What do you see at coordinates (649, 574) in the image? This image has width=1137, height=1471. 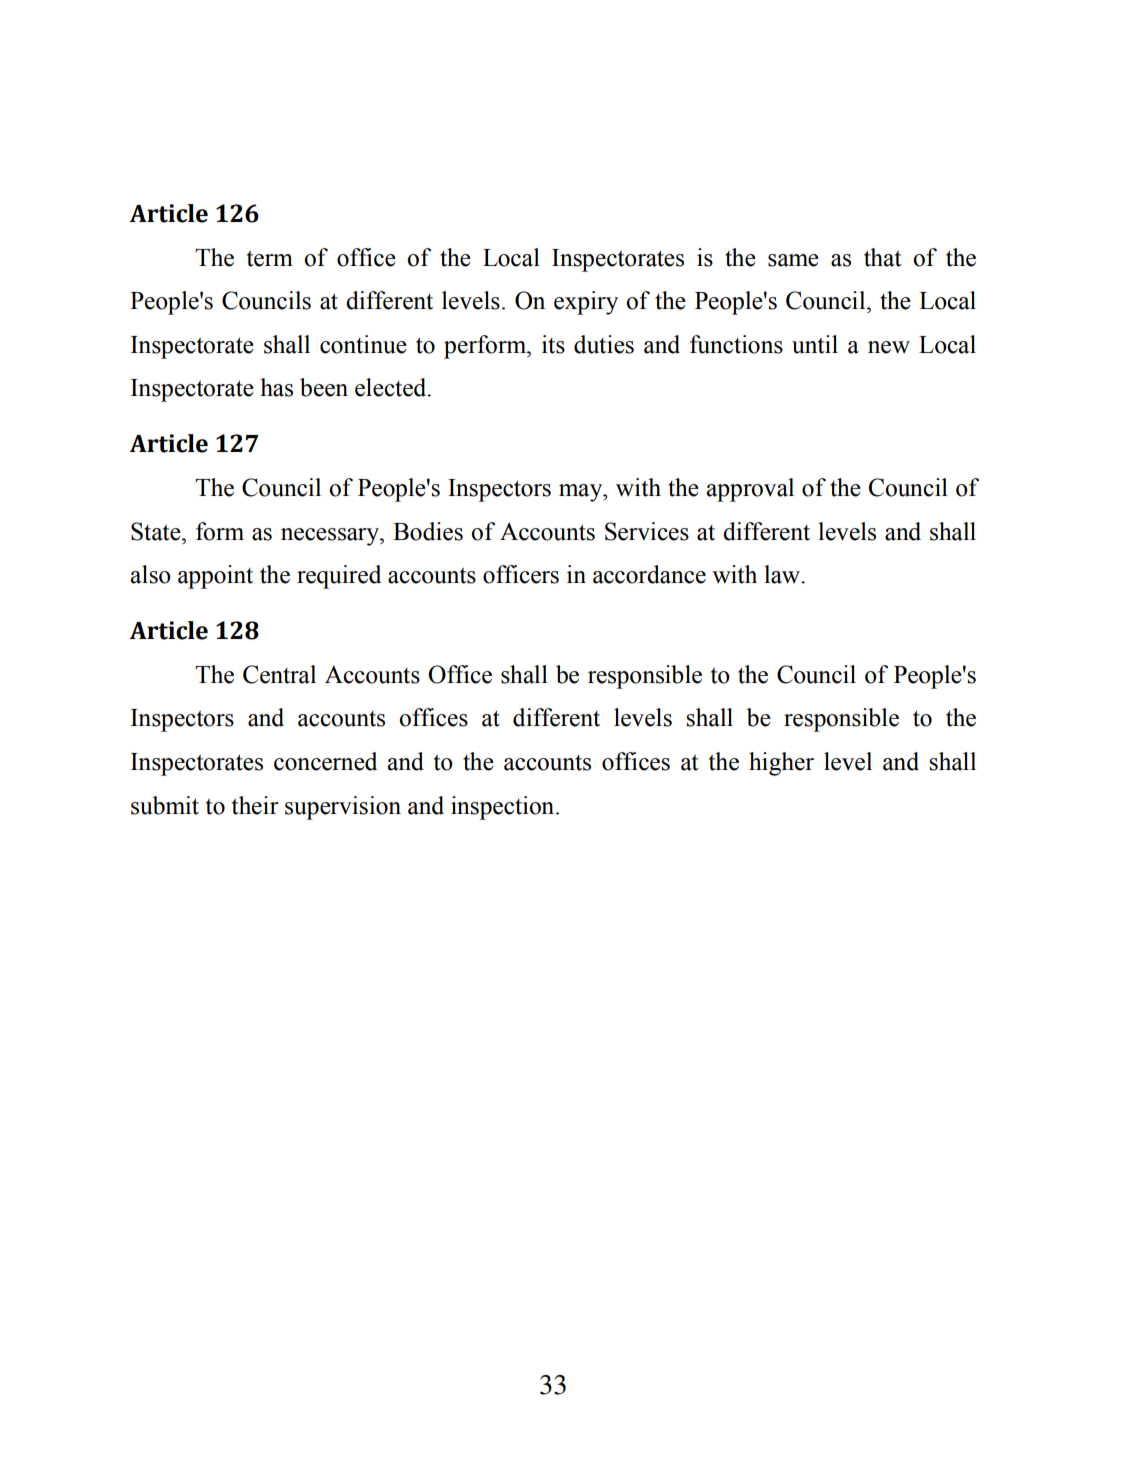 I see `accordance` at bounding box center [649, 574].
